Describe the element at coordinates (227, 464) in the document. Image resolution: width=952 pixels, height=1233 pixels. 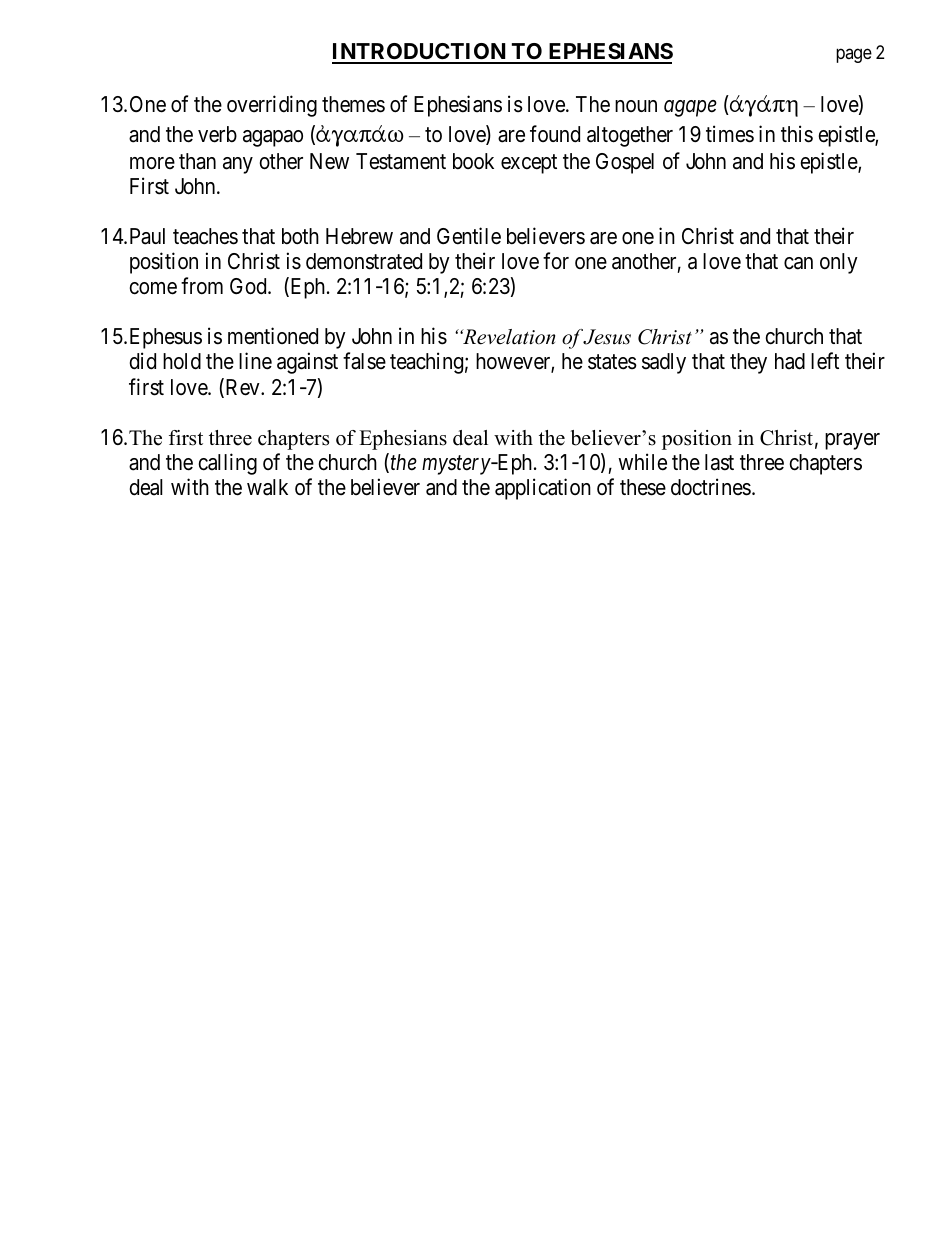
I see `calling` at that location.
